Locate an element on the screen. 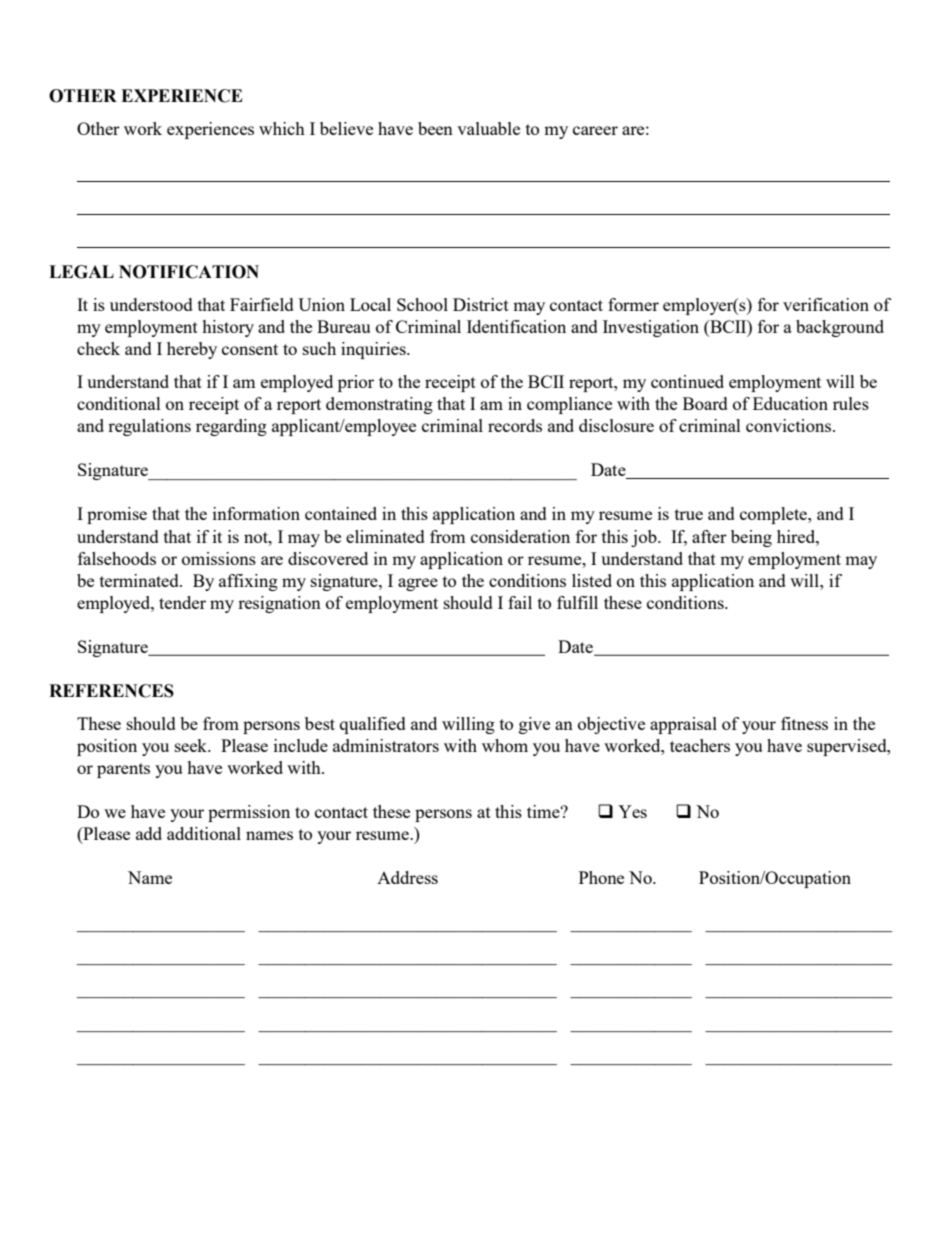 The image size is (952, 1233). District is located at coordinates (481, 304).
